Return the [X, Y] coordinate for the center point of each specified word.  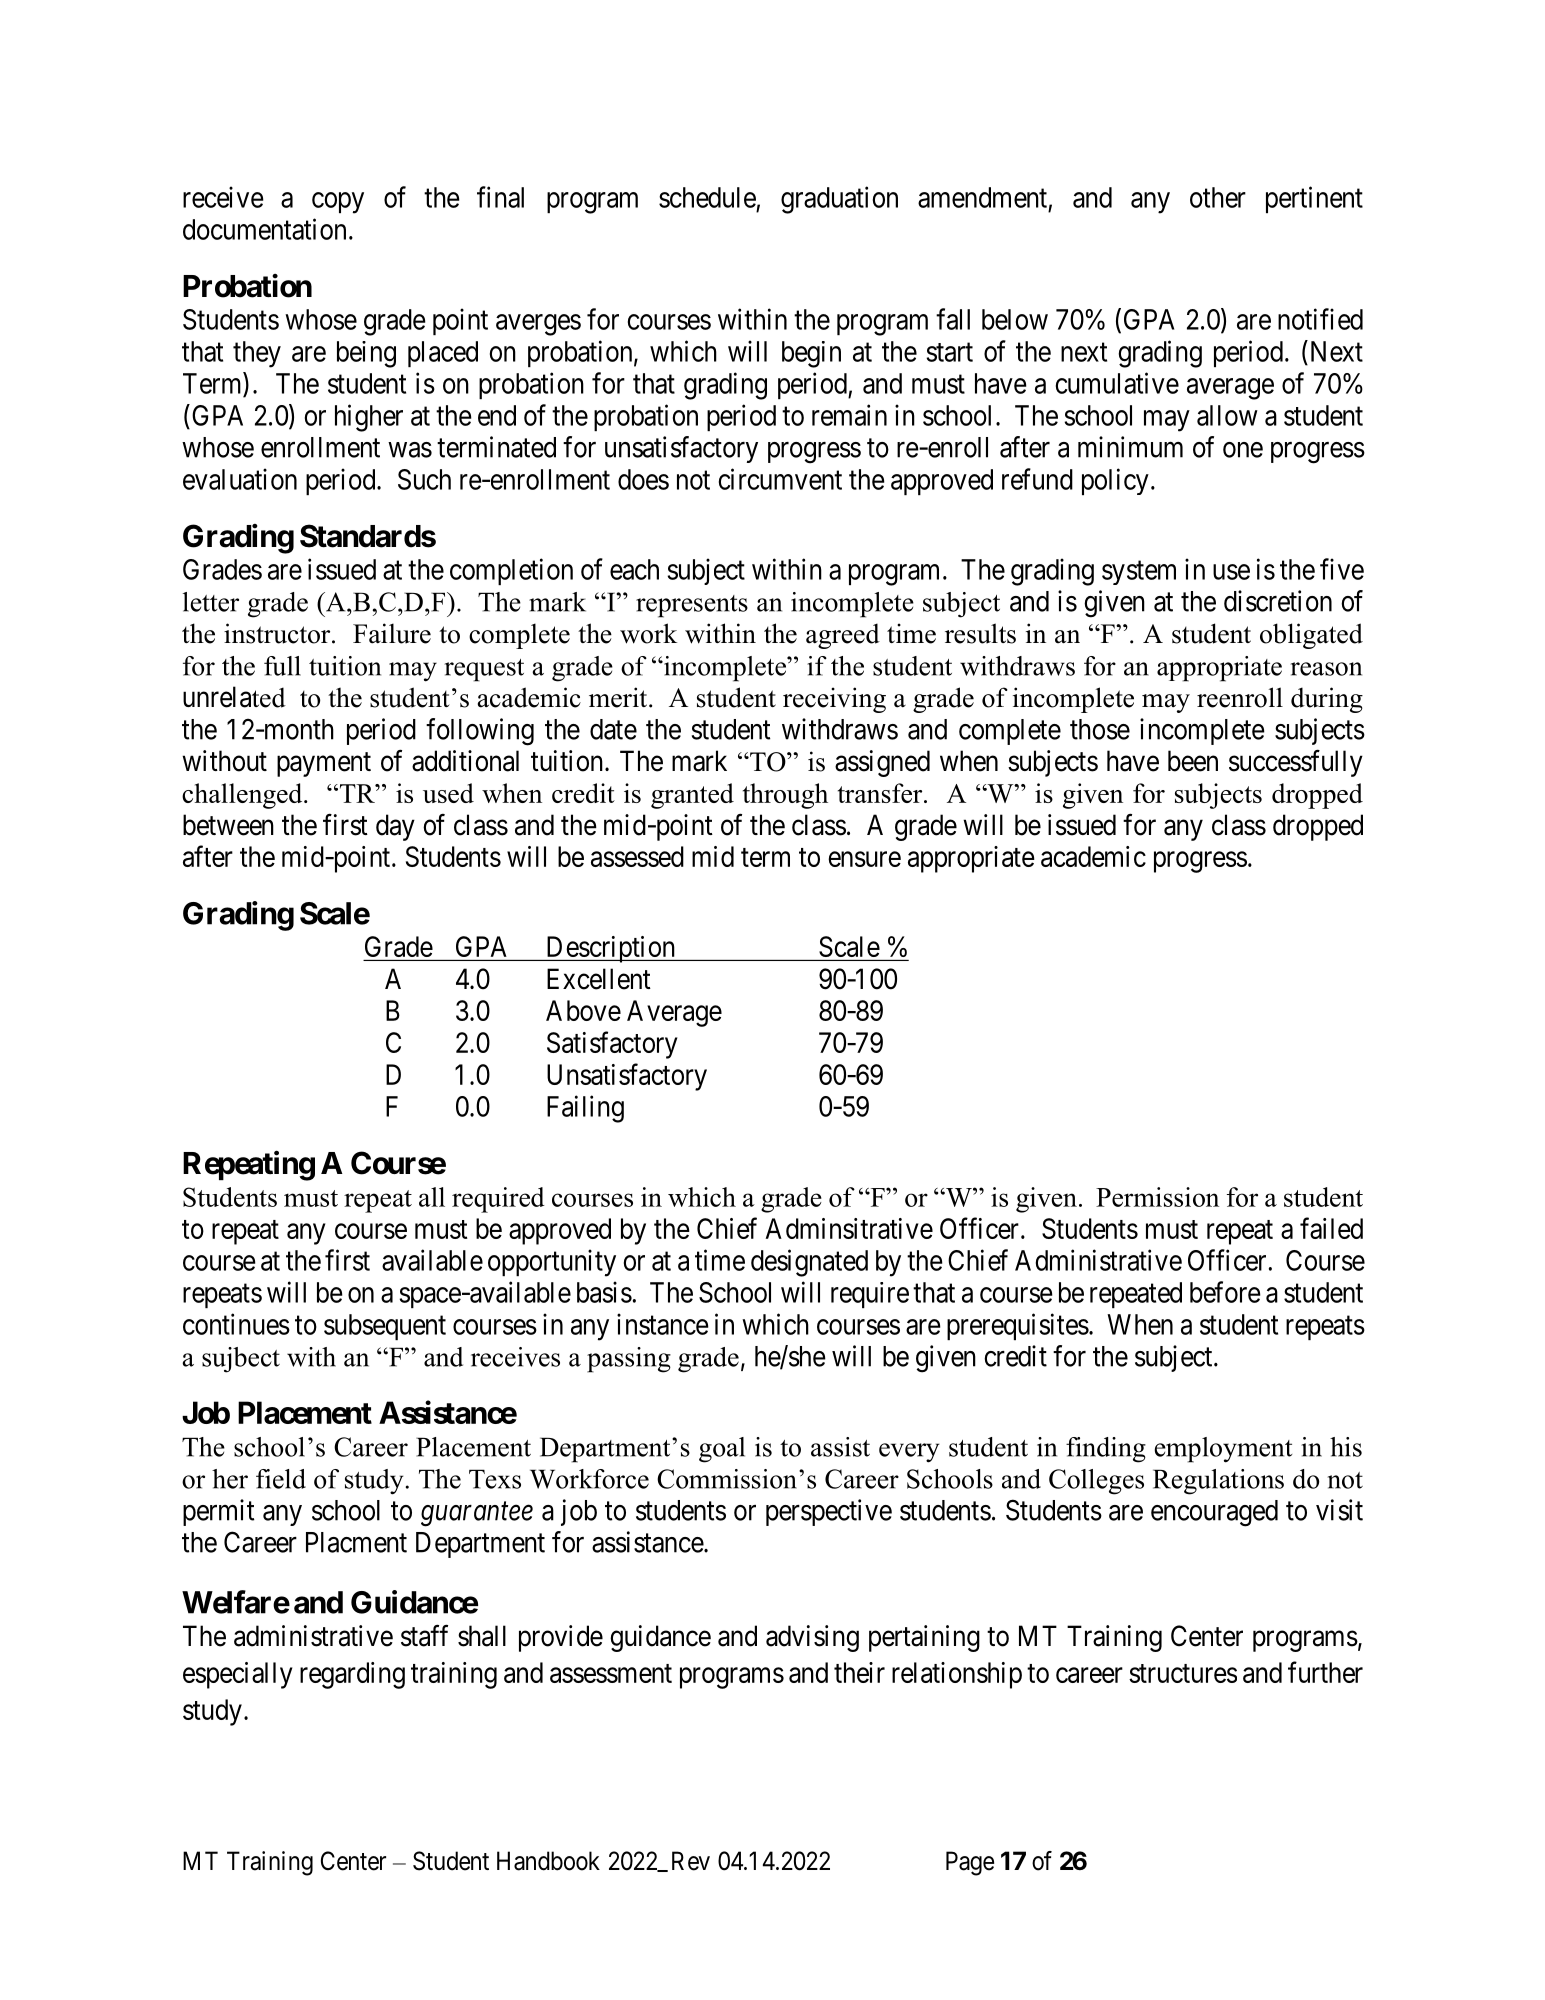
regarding [352, 1675]
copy [338, 203]
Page [970, 1863]
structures [1183, 1673]
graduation [839, 200]
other [1218, 197]
